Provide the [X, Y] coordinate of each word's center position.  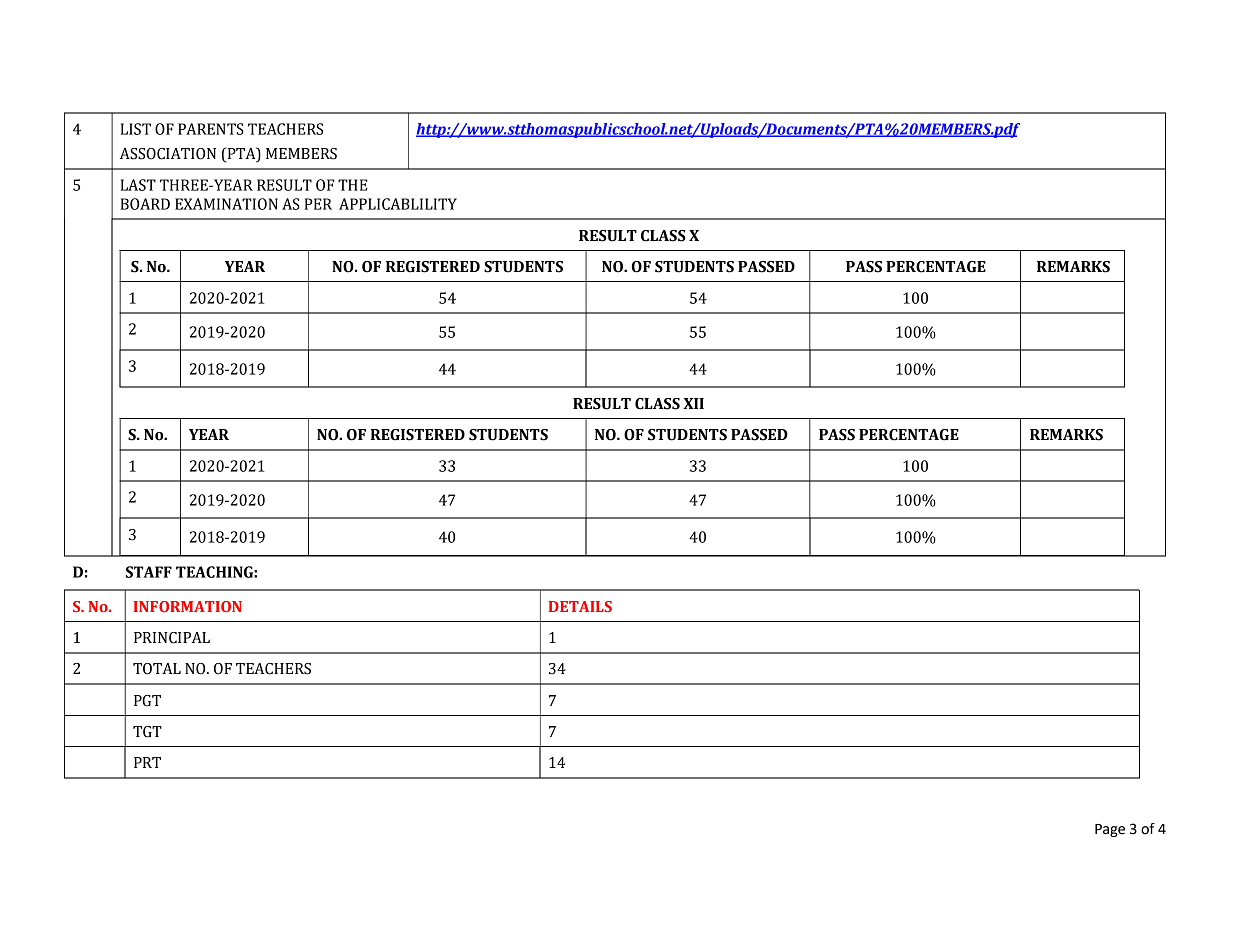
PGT [147, 701]
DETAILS [580, 606]
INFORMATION [188, 606]
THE [353, 185]
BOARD [145, 204]
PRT [147, 762]
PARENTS [211, 129]
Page [1110, 830]
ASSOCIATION [168, 154]
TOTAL [157, 669]
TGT [147, 732]
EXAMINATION [226, 204]
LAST [138, 185]
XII [693, 403]
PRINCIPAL [172, 638]
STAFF [149, 572]
